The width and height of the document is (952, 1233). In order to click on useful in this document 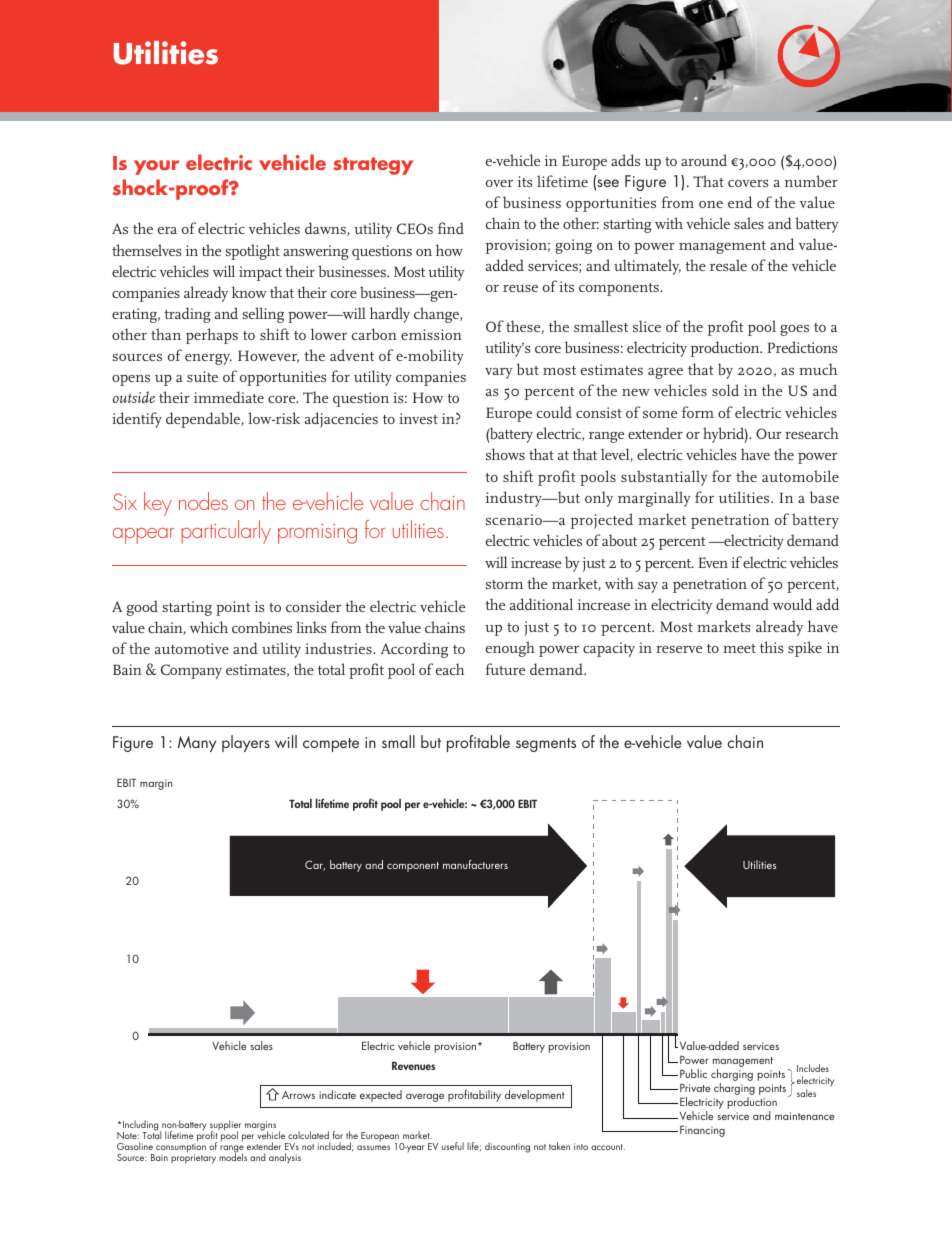, I will do `click(453, 1146)`.
